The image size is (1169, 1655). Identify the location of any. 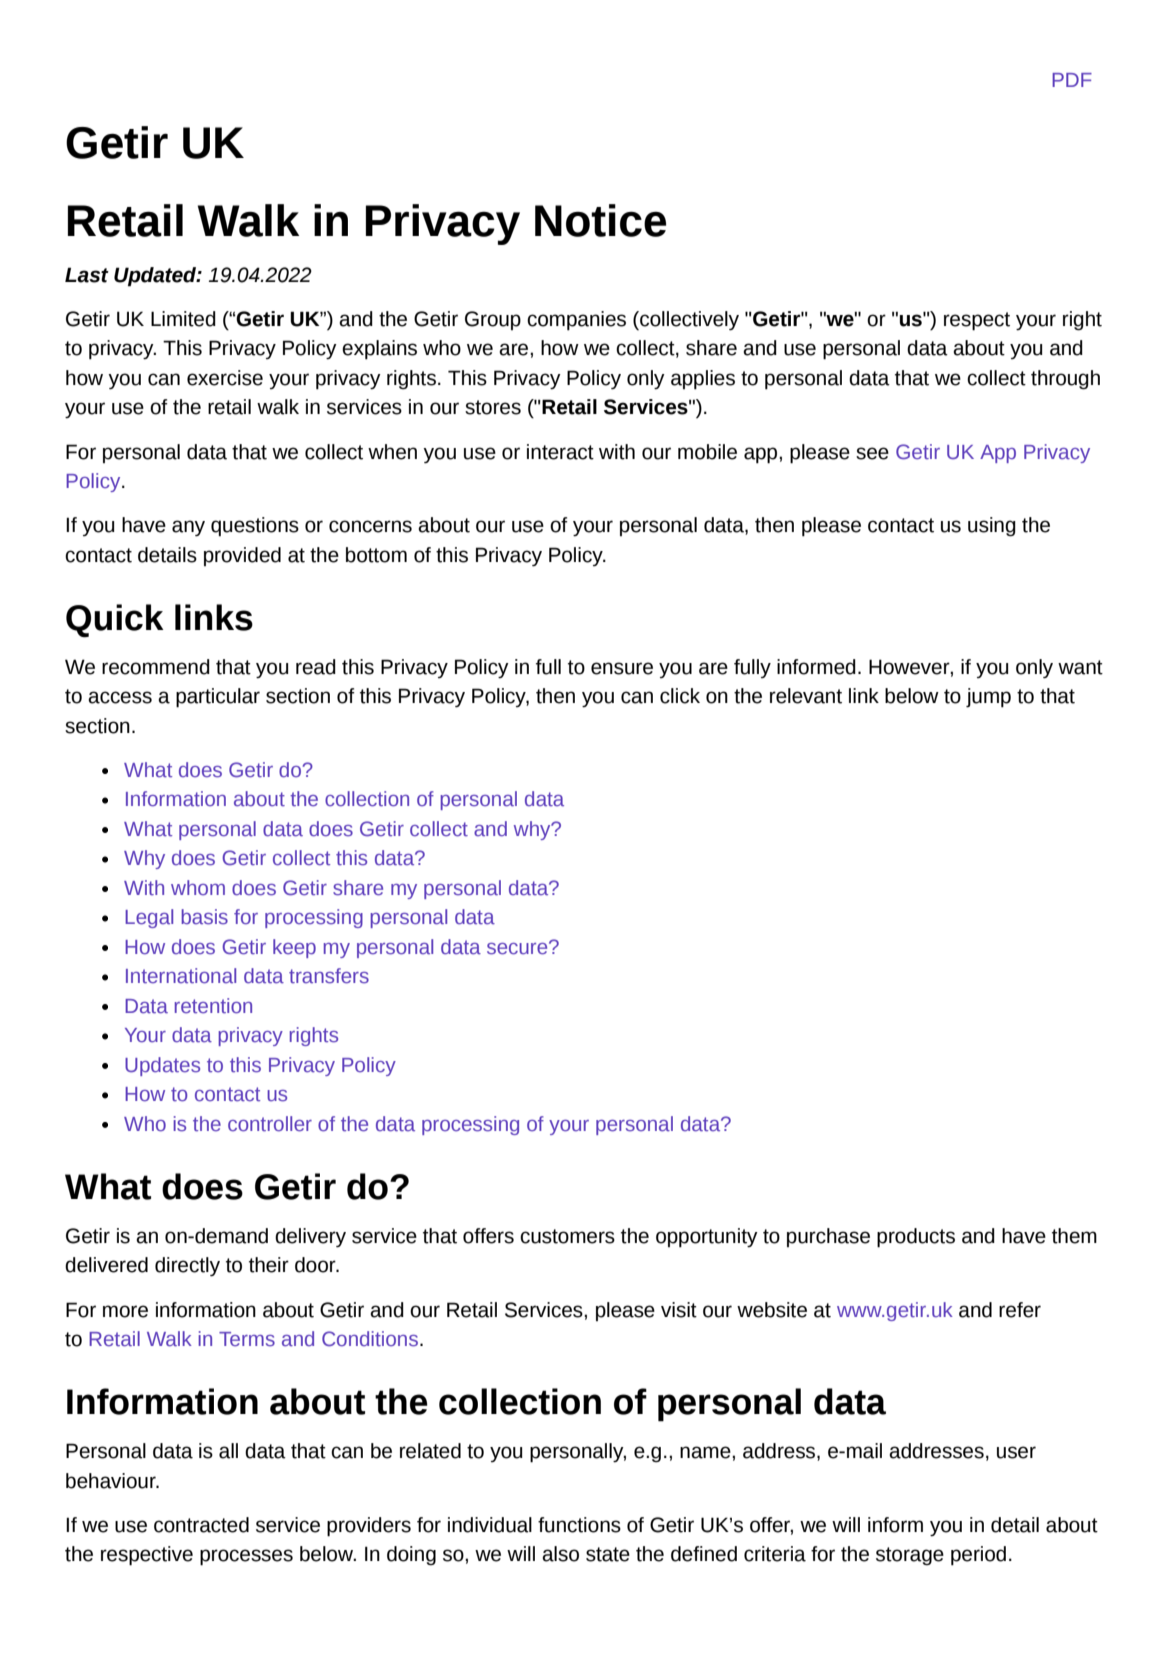
(188, 528).
